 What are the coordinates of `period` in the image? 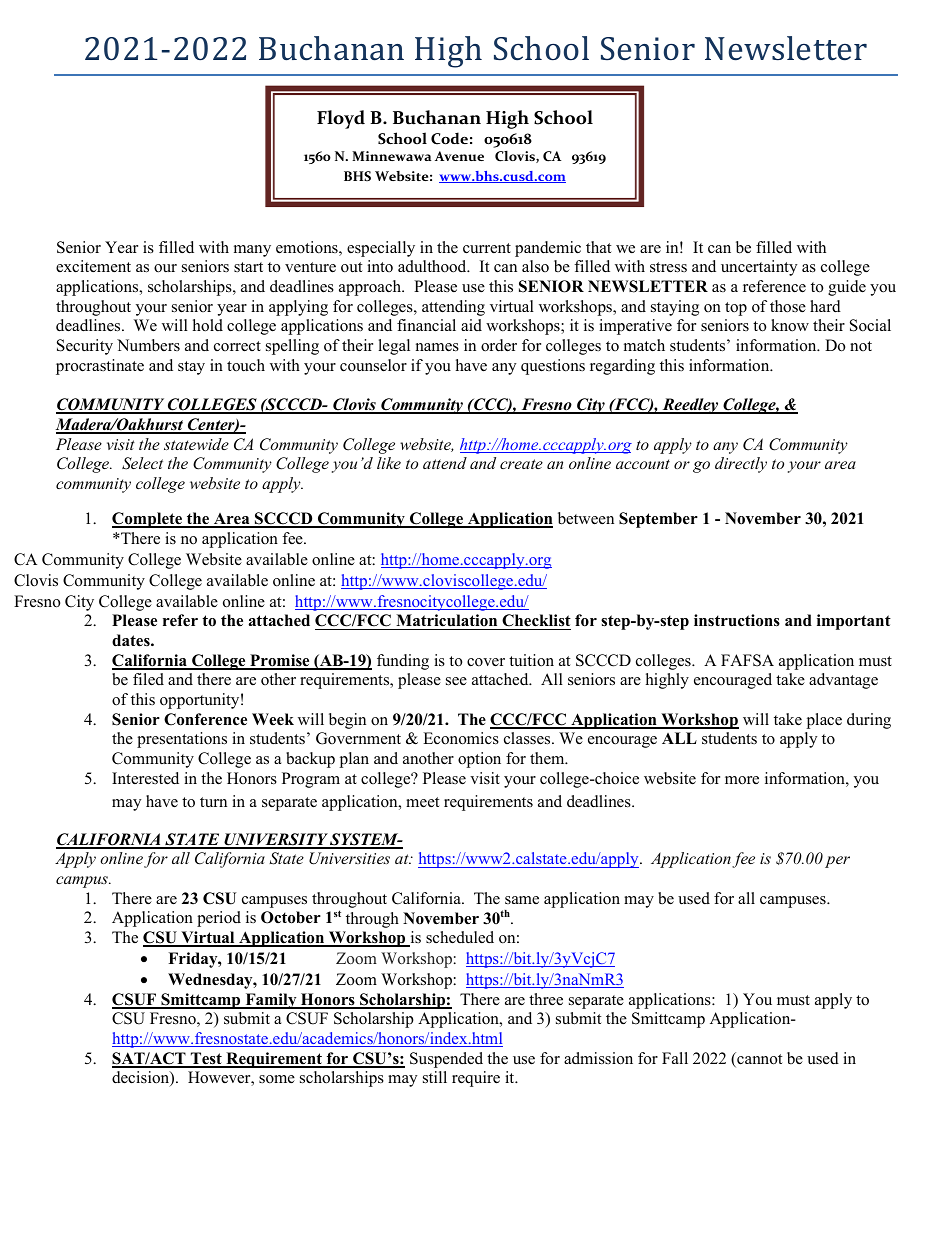 It's located at (219, 919).
